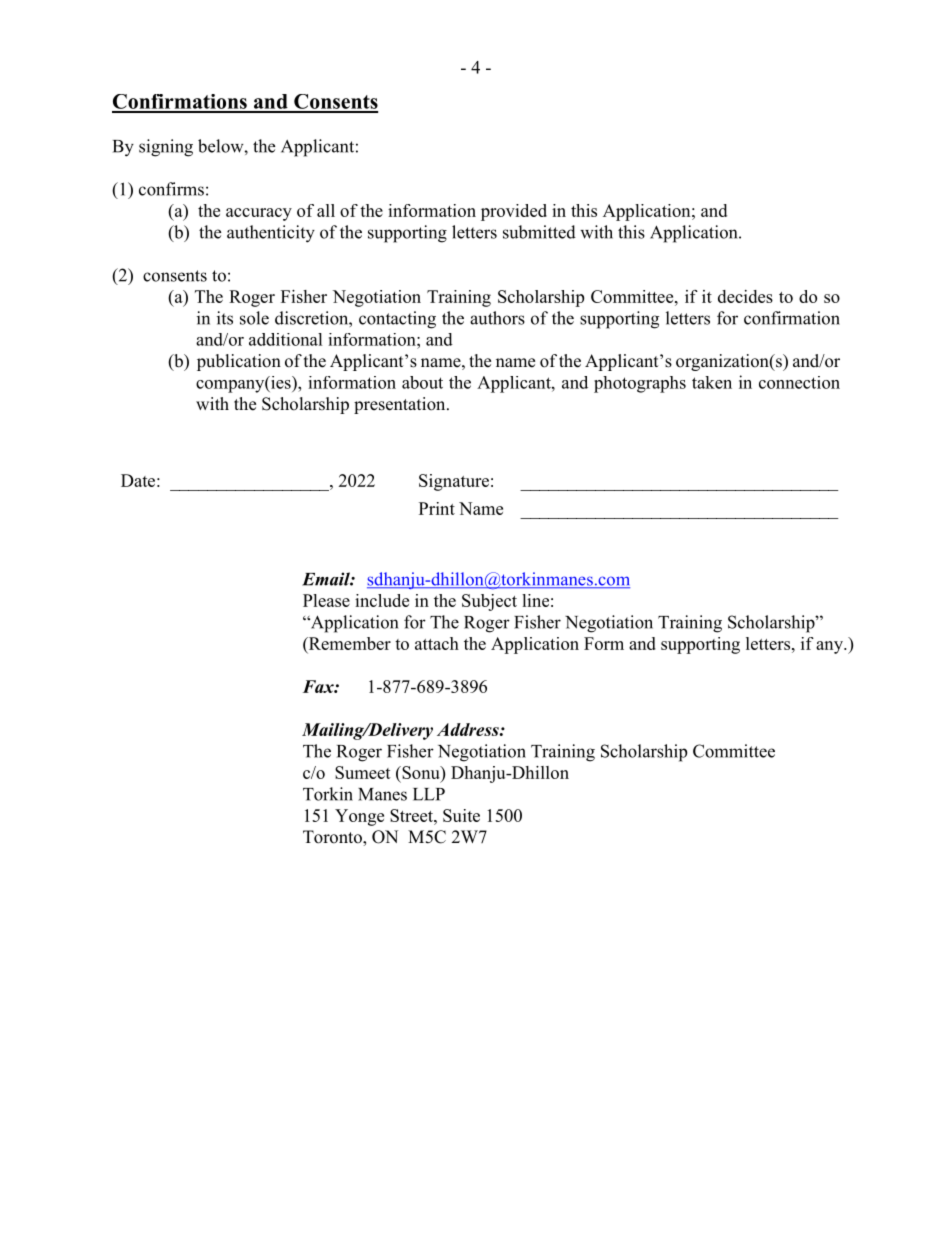 This image has height=1233, width=952. What do you see at coordinates (539, 232) in the image?
I see `submitted` at bounding box center [539, 232].
